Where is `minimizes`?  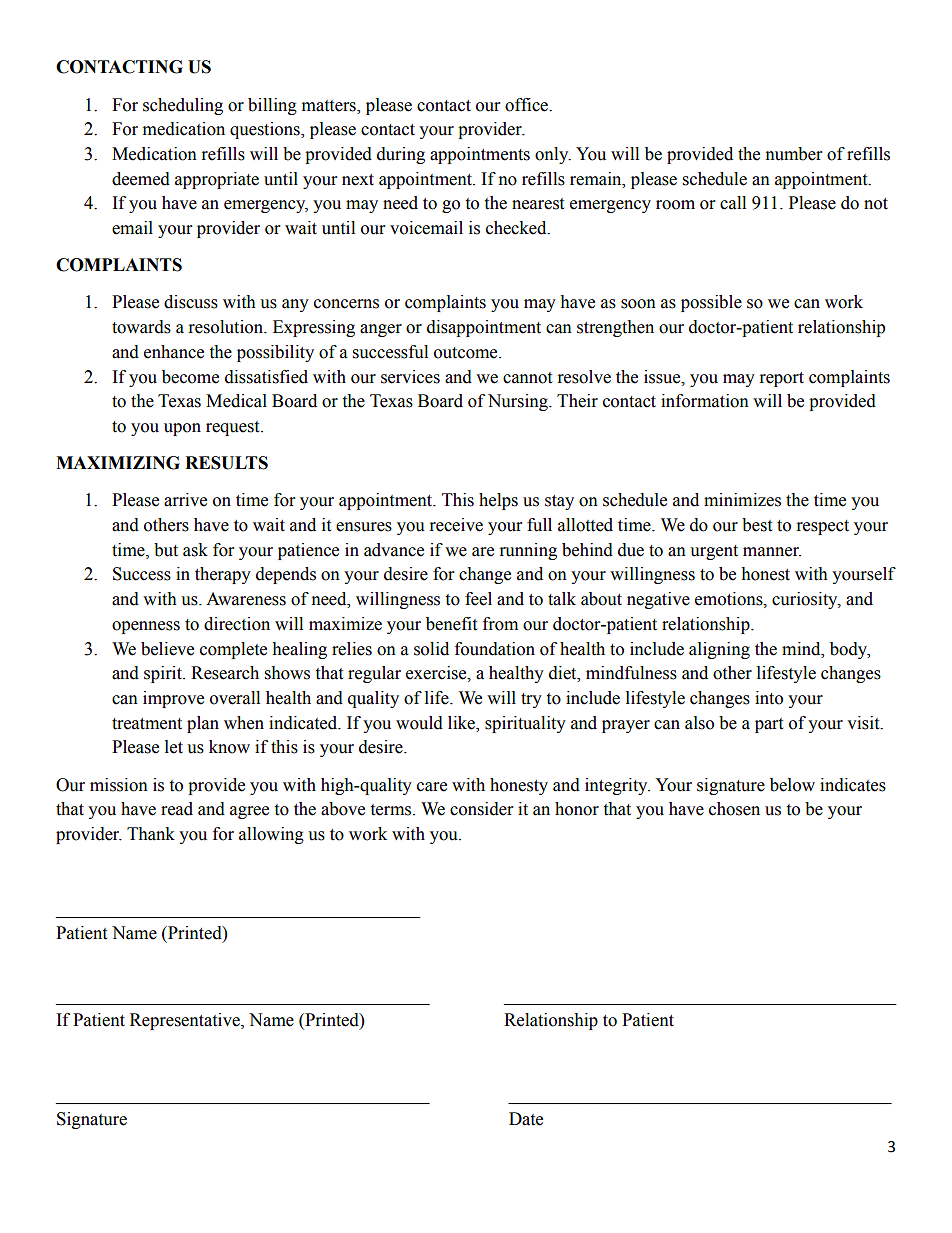 minimizes is located at coordinates (742, 500).
